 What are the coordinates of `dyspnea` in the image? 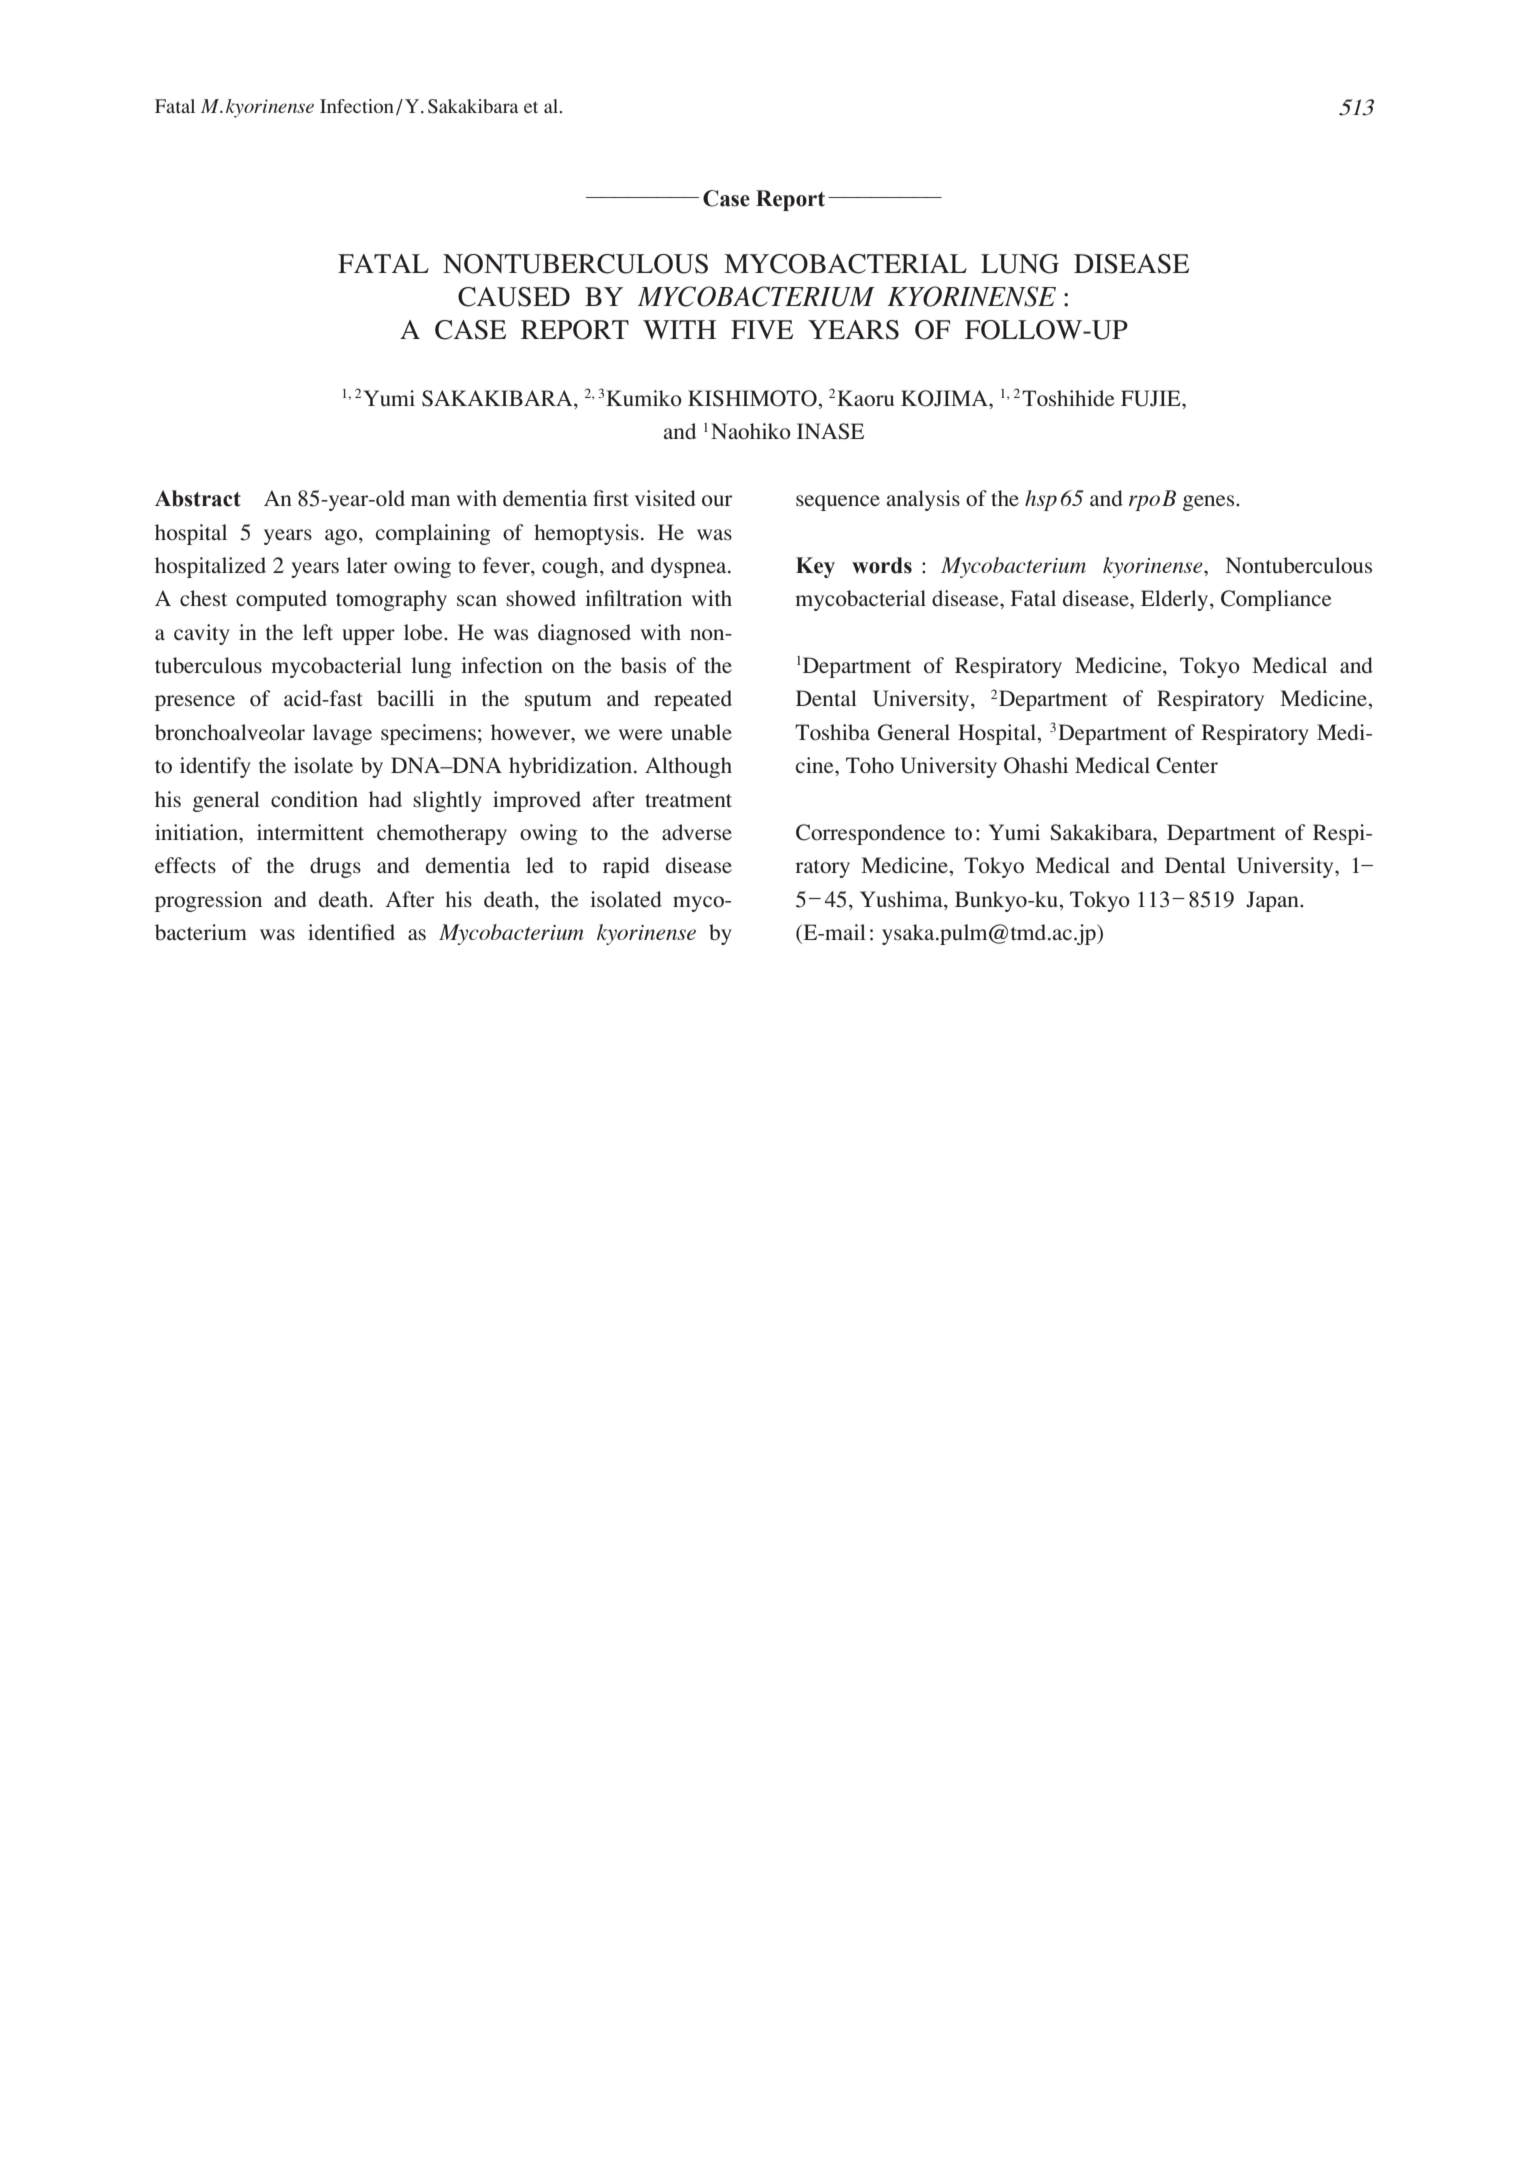 It's located at (690, 567).
